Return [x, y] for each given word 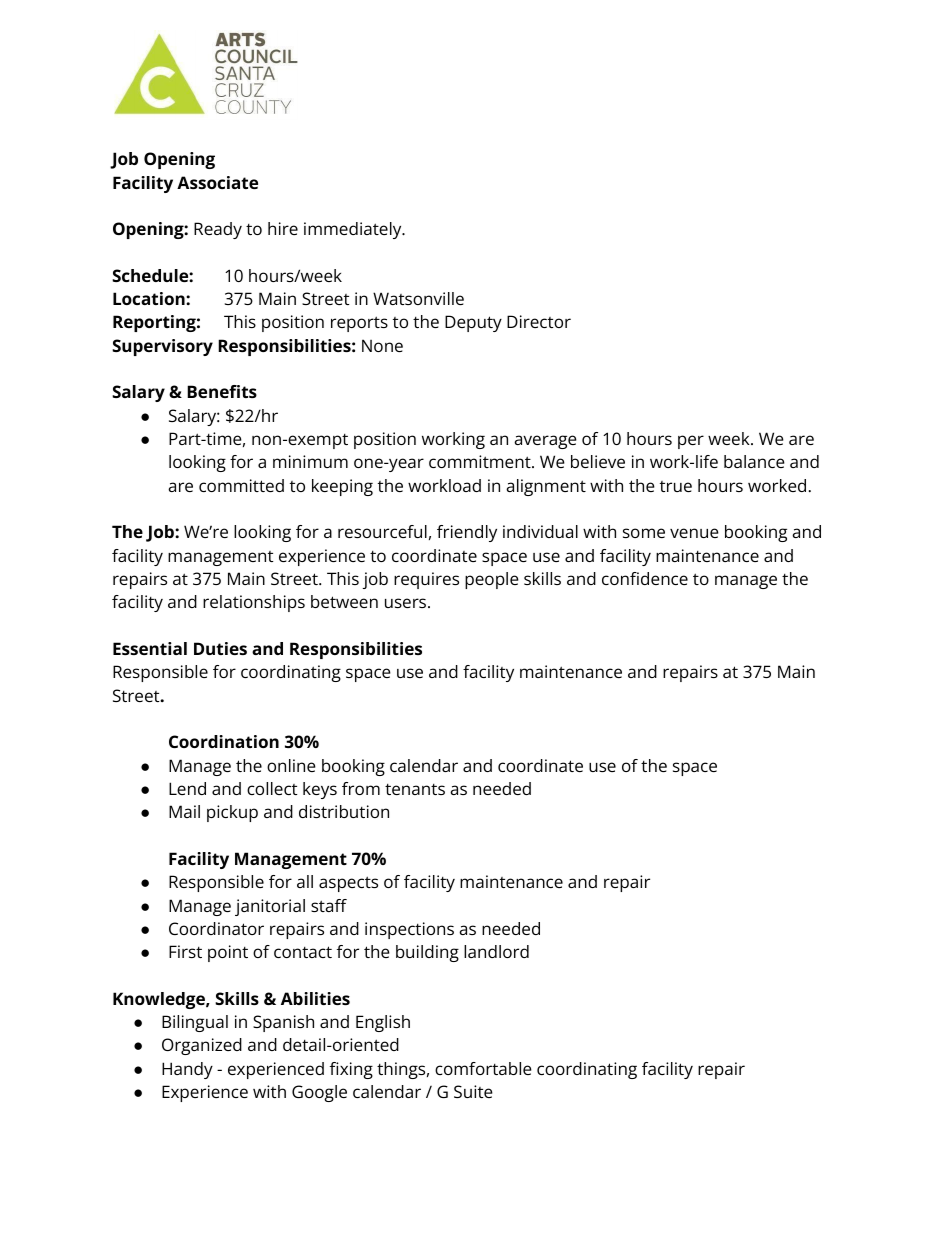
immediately [354, 230]
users [407, 603]
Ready [218, 230]
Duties [220, 648]
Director [539, 321]
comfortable [483, 1068]
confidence [645, 578]
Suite [473, 1091]
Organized [202, 1046]
